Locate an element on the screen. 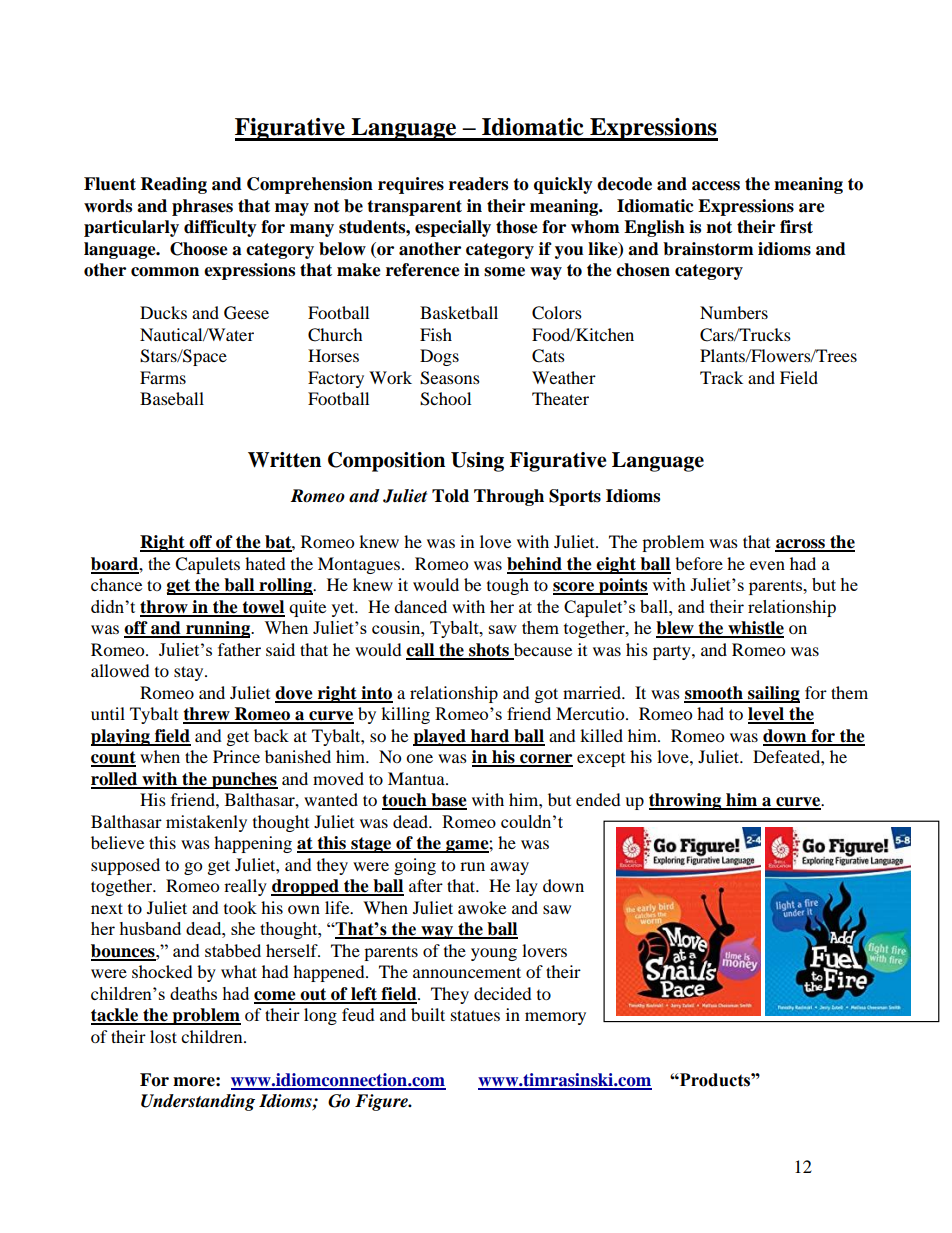  Farms is located at coordinates (163, 377).
